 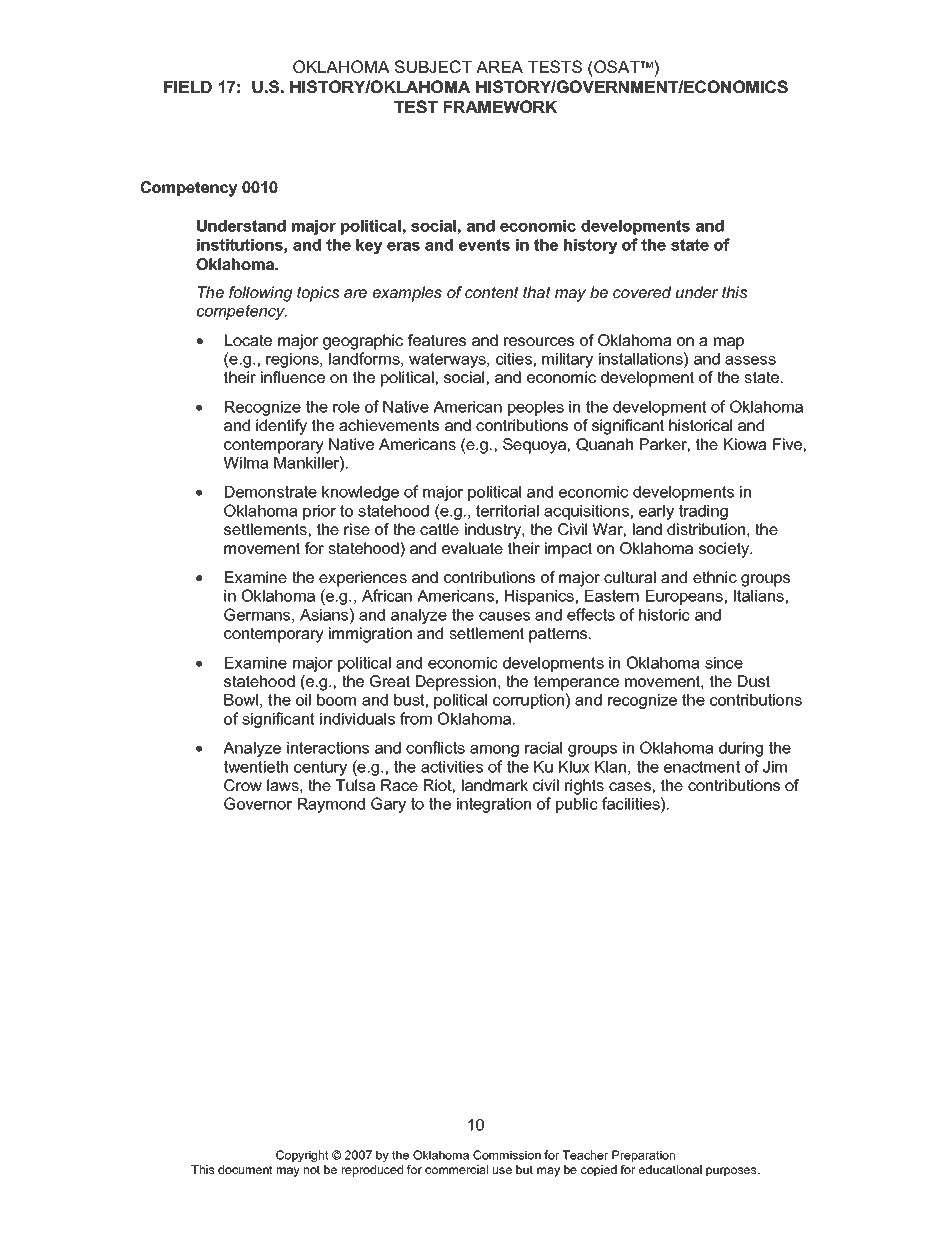 I want to click on Governor, so click(x=258, y=803).
